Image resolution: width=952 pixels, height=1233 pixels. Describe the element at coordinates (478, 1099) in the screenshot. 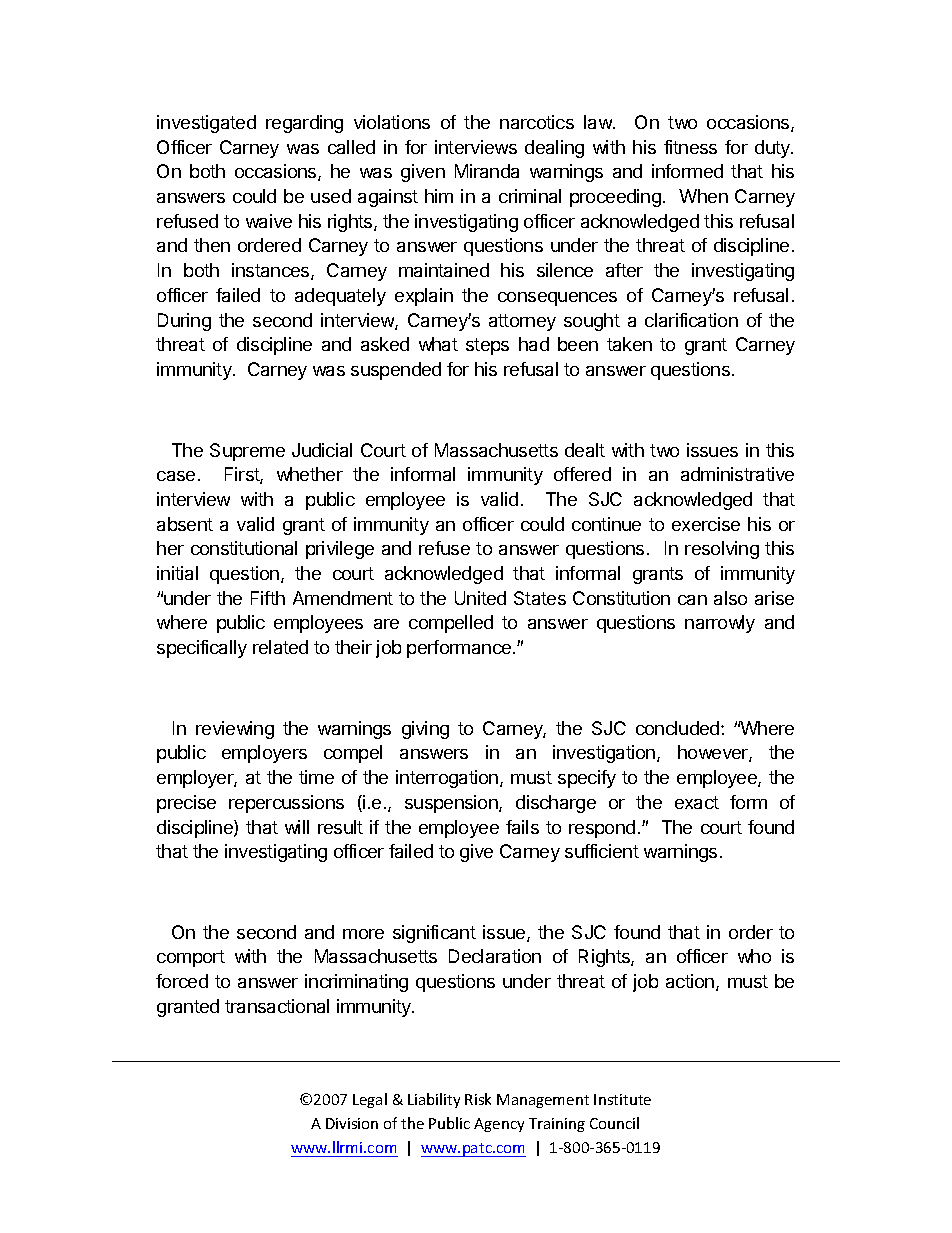

I see `Risk` at that location.
